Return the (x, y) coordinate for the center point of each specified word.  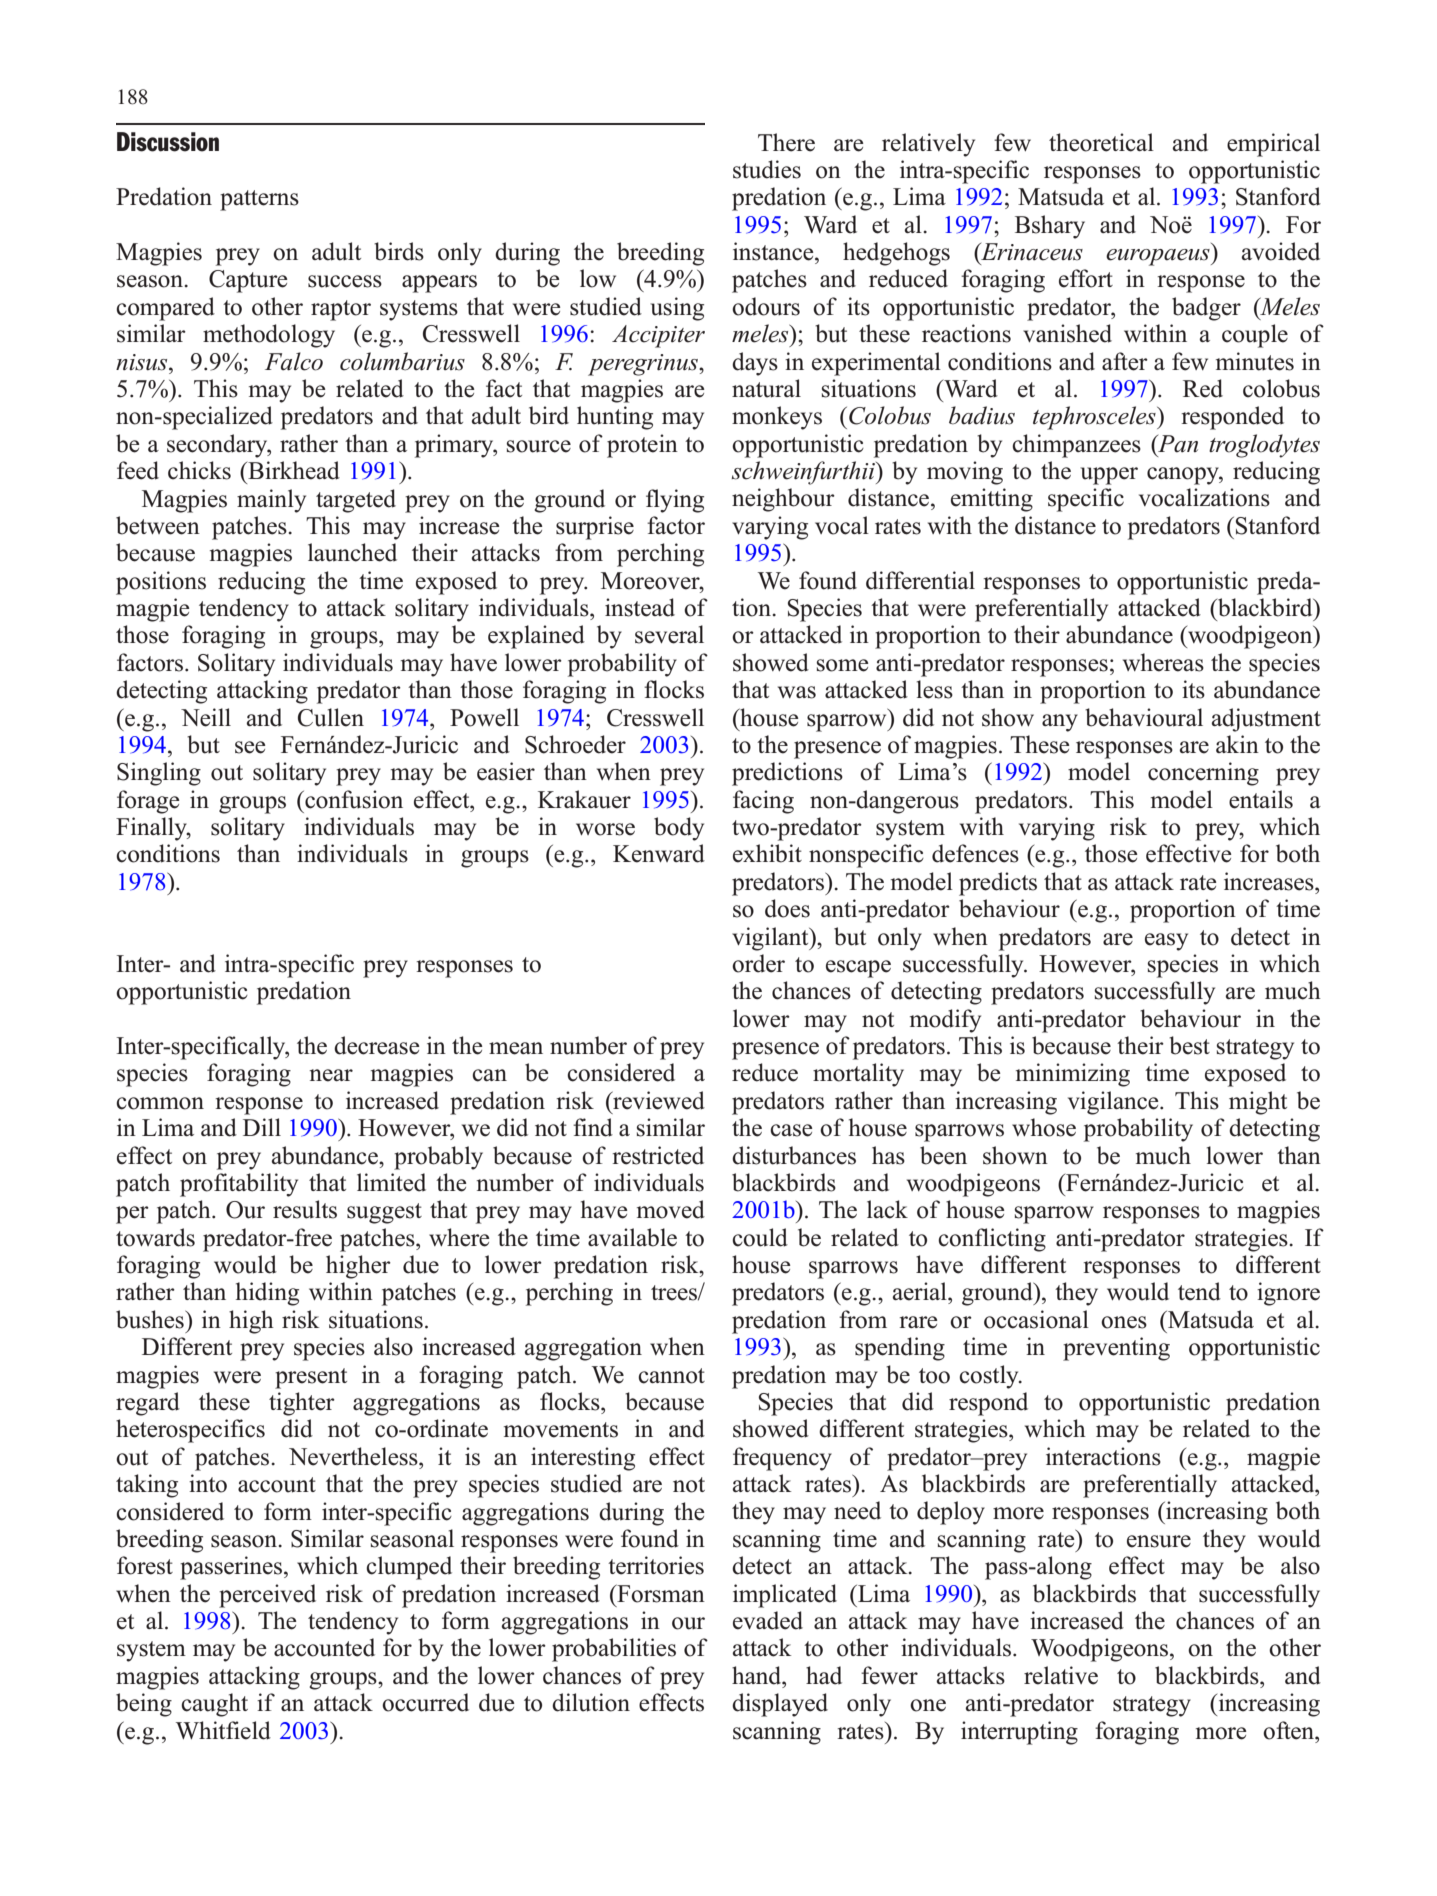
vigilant (771, 939)
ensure (1159, 1541)
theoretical (1101, 142)
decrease (377, 1045)
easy (1166, 942)
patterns (259, 200)
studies (767, 169)
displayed (780, 1705)
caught (214, 1705)
